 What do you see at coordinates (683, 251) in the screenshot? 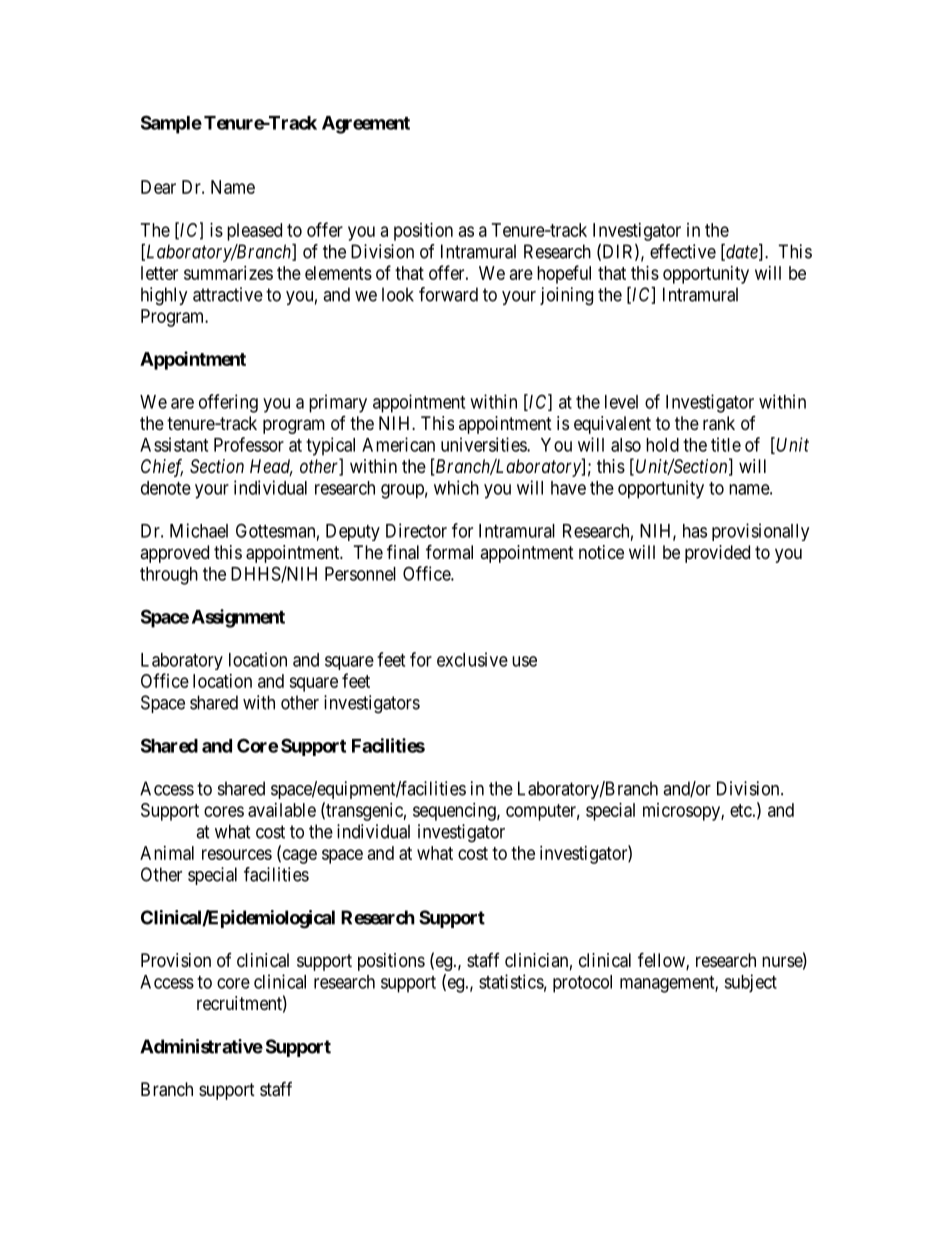
I see `effective` at bounding box center [683, 251].
